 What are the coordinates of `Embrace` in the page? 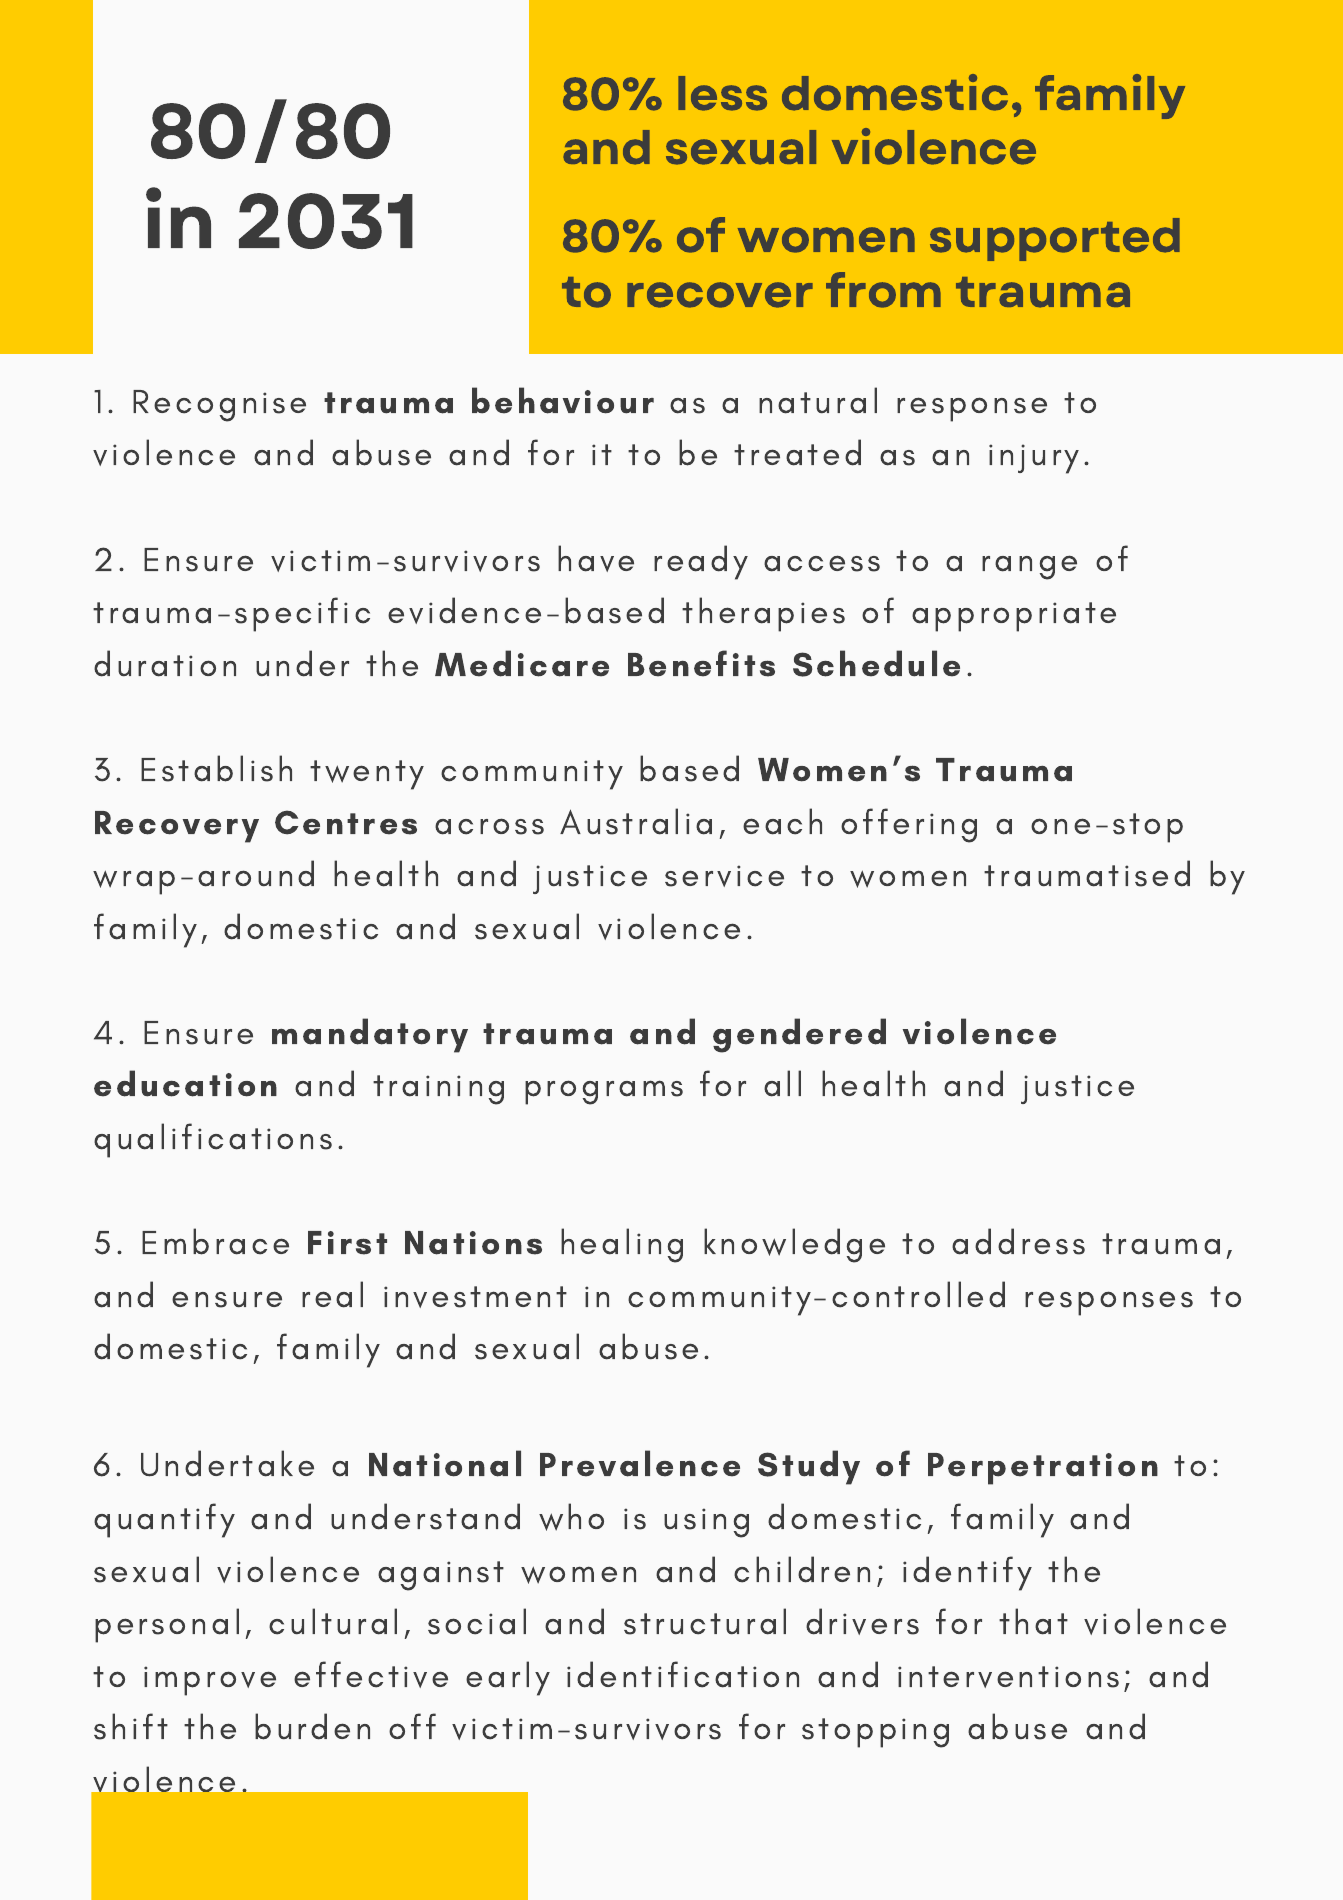 It's located at (215, 1241).
